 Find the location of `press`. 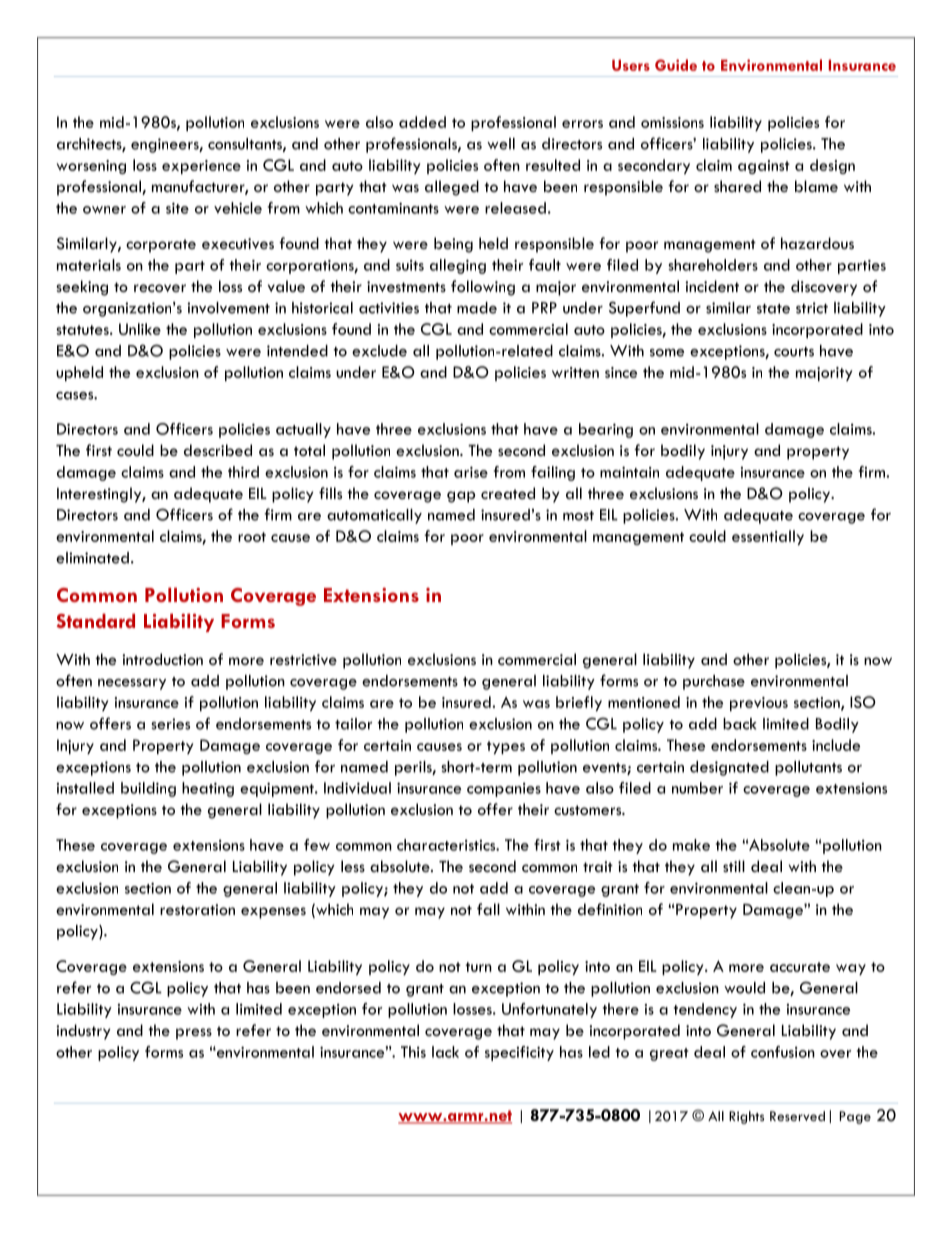

press is located at coordinates (194, 1034).
